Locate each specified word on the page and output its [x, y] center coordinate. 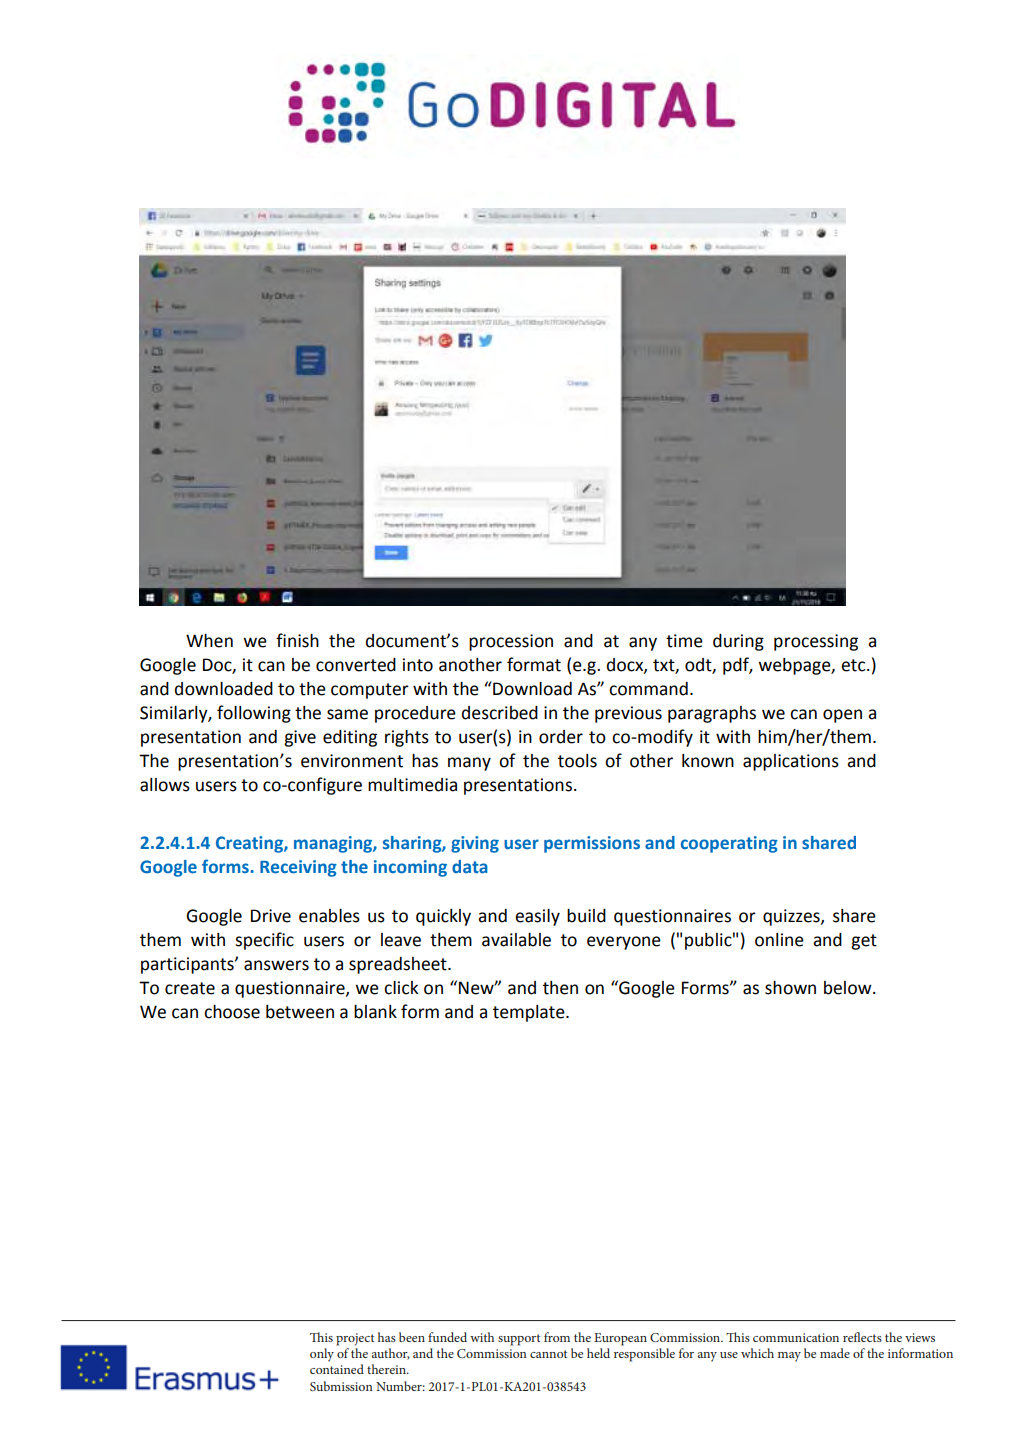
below [849, 988]
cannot [548, 1354]
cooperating [729, 844]
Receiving [298, 868]
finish [297, 640]
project [355, 1339]
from [557, 1337]
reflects [862, 1337]
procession [511, 642]
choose [232, 1012]
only [322, 1355]
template [530, 1013]
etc [854, 665]
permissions [592, 844]
